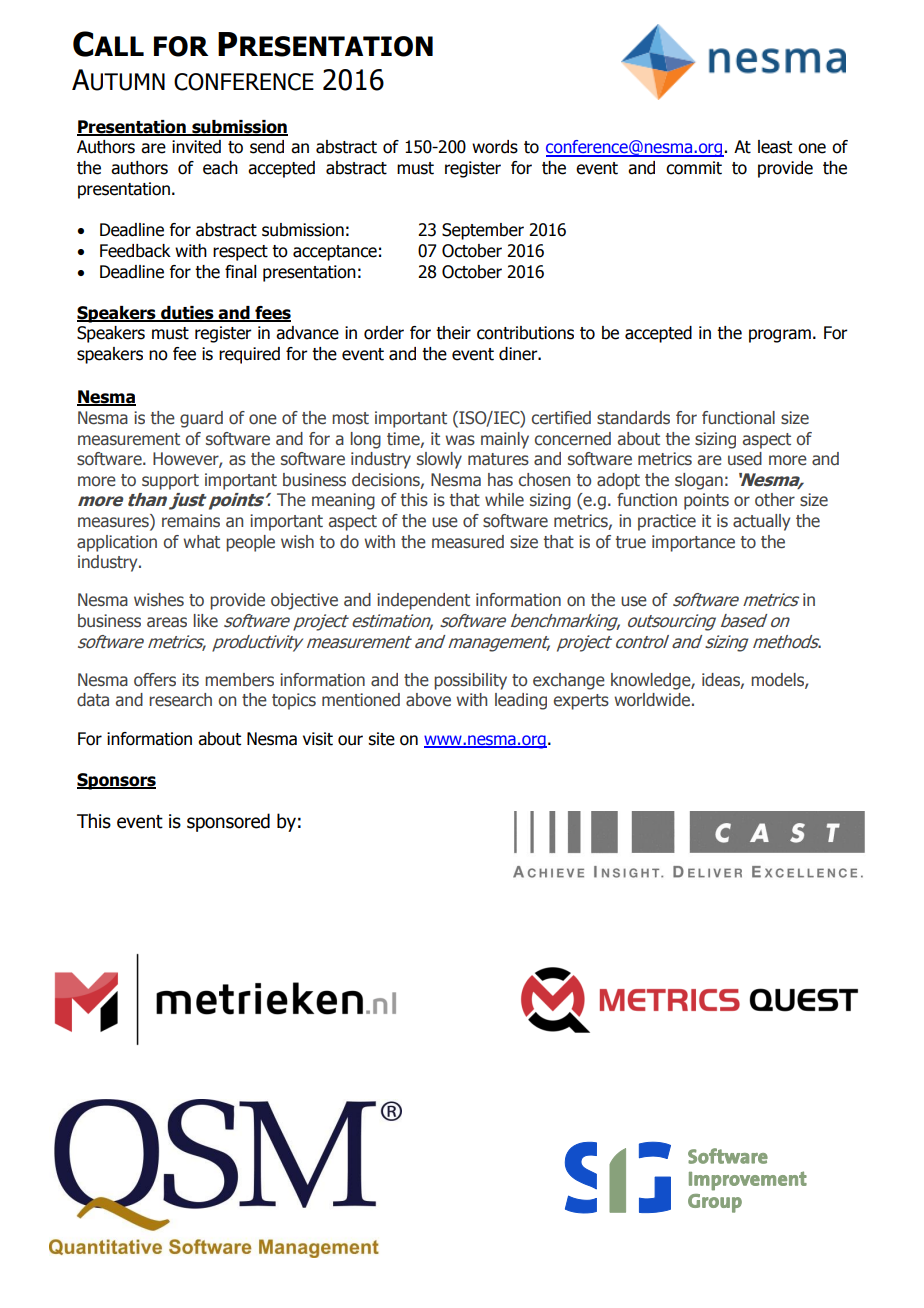 This page has height=1308, width=924. I want to click on importance, so click(693, 543).
